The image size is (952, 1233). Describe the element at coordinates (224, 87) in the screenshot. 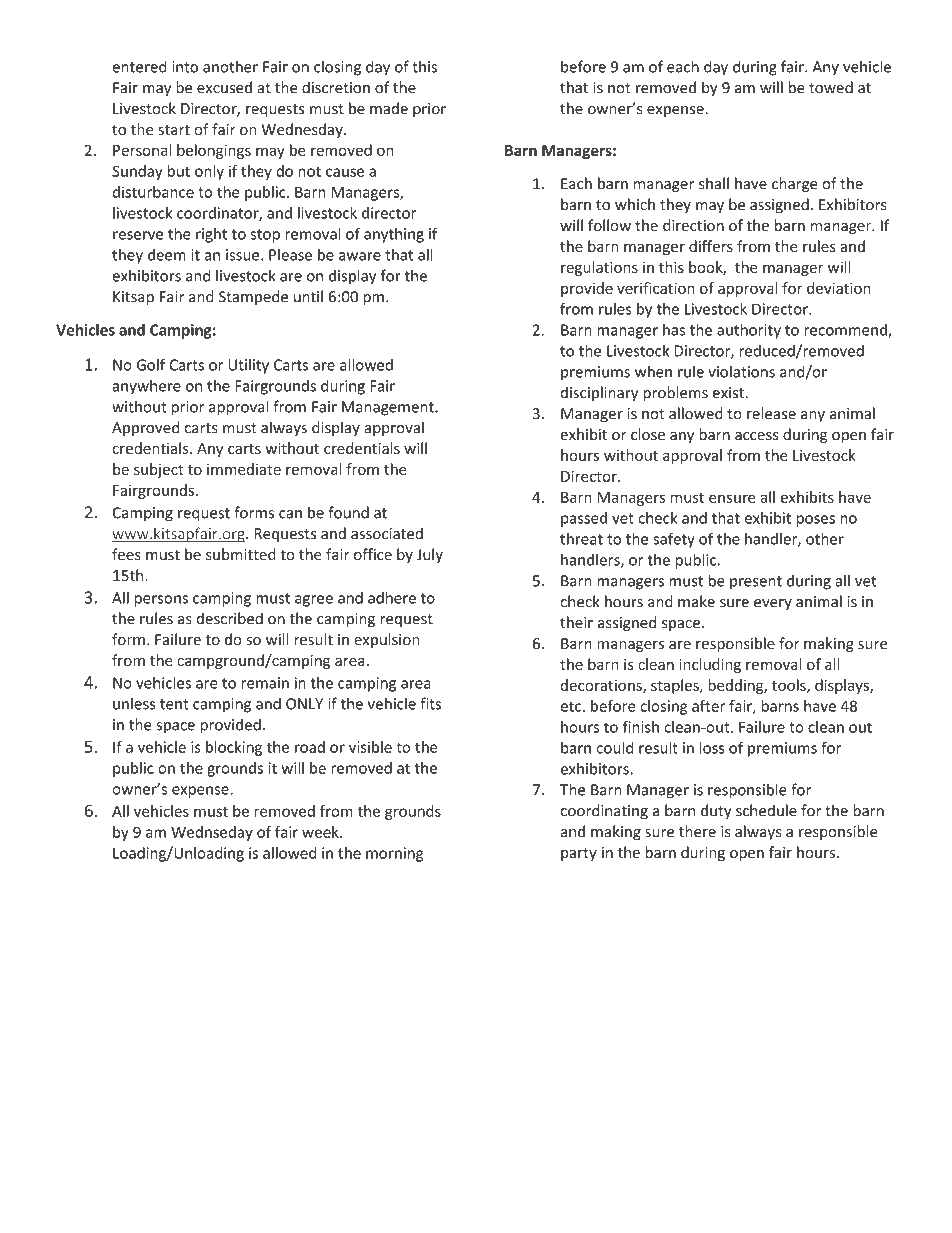

I see `excused` at that location.
